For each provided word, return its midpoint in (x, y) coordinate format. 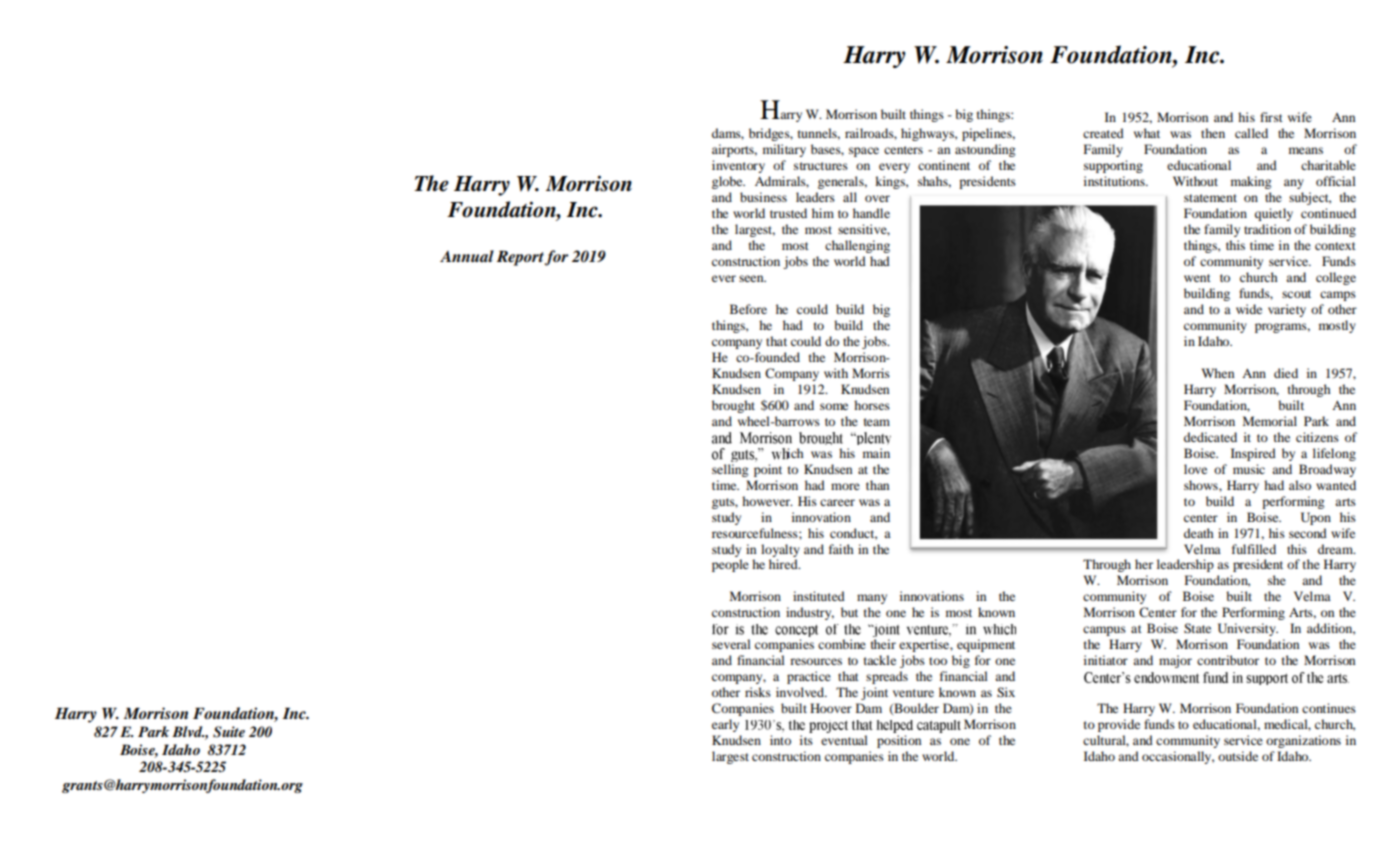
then (1213, 133)
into (780, 740)
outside (1238, 756)
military (784, 150)
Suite (229, 732)
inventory (738, 166)
